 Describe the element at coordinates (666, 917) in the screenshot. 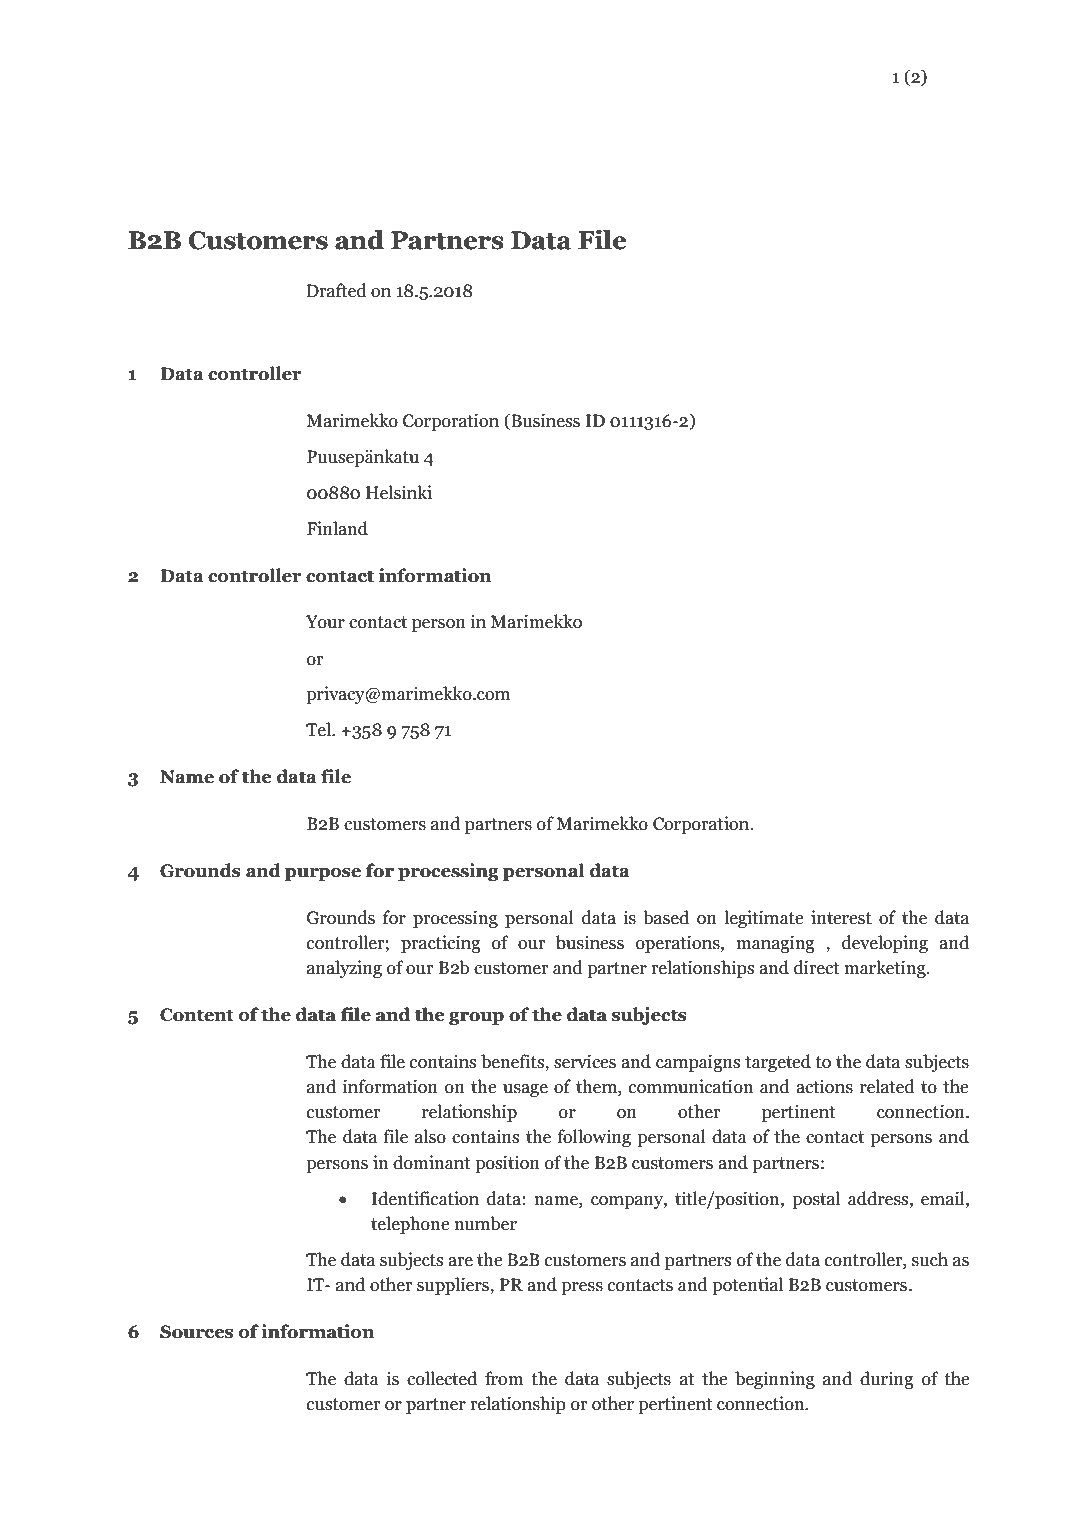

I see `based` at that location.
